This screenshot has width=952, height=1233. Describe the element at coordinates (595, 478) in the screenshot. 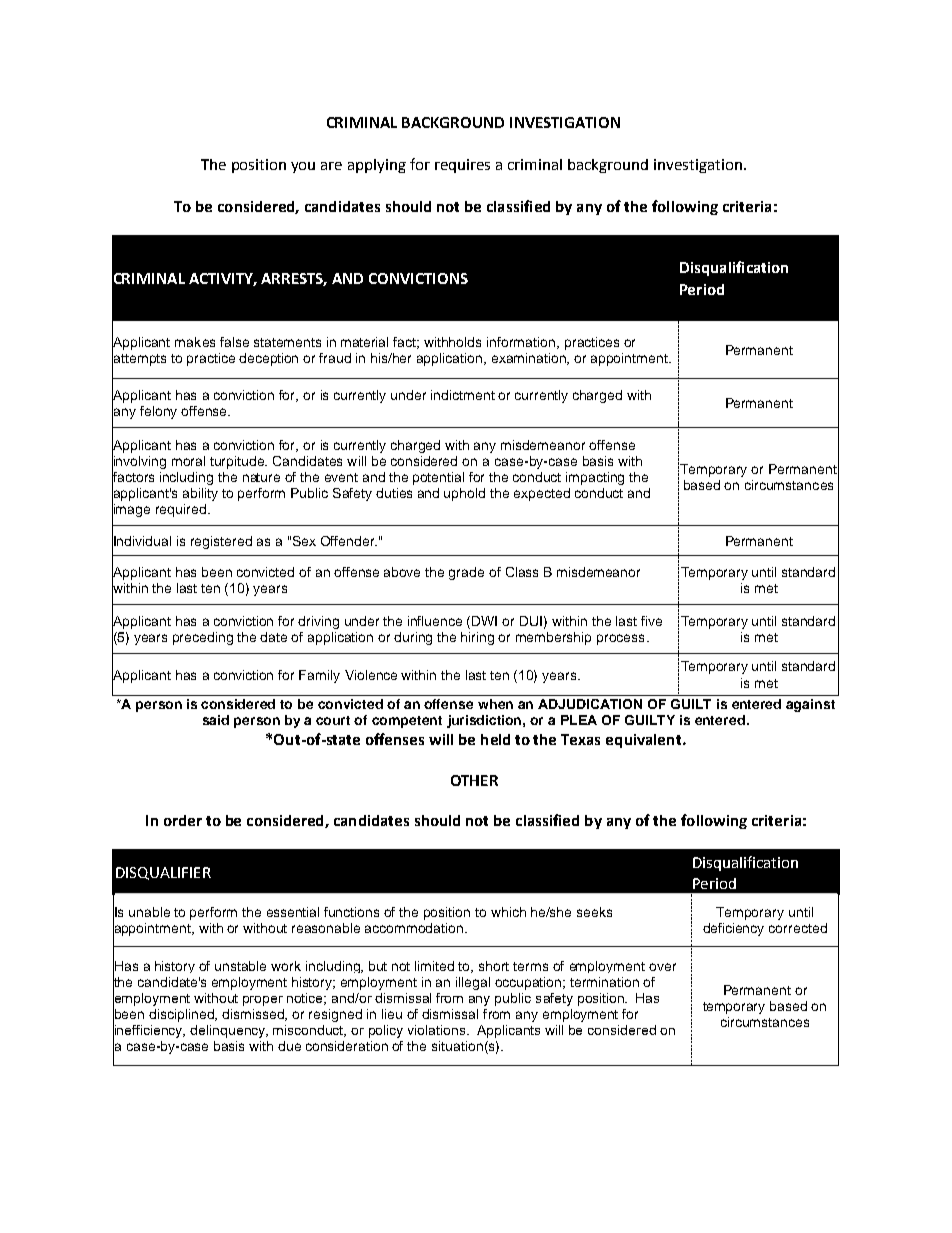

I see `impacting` at that location.
